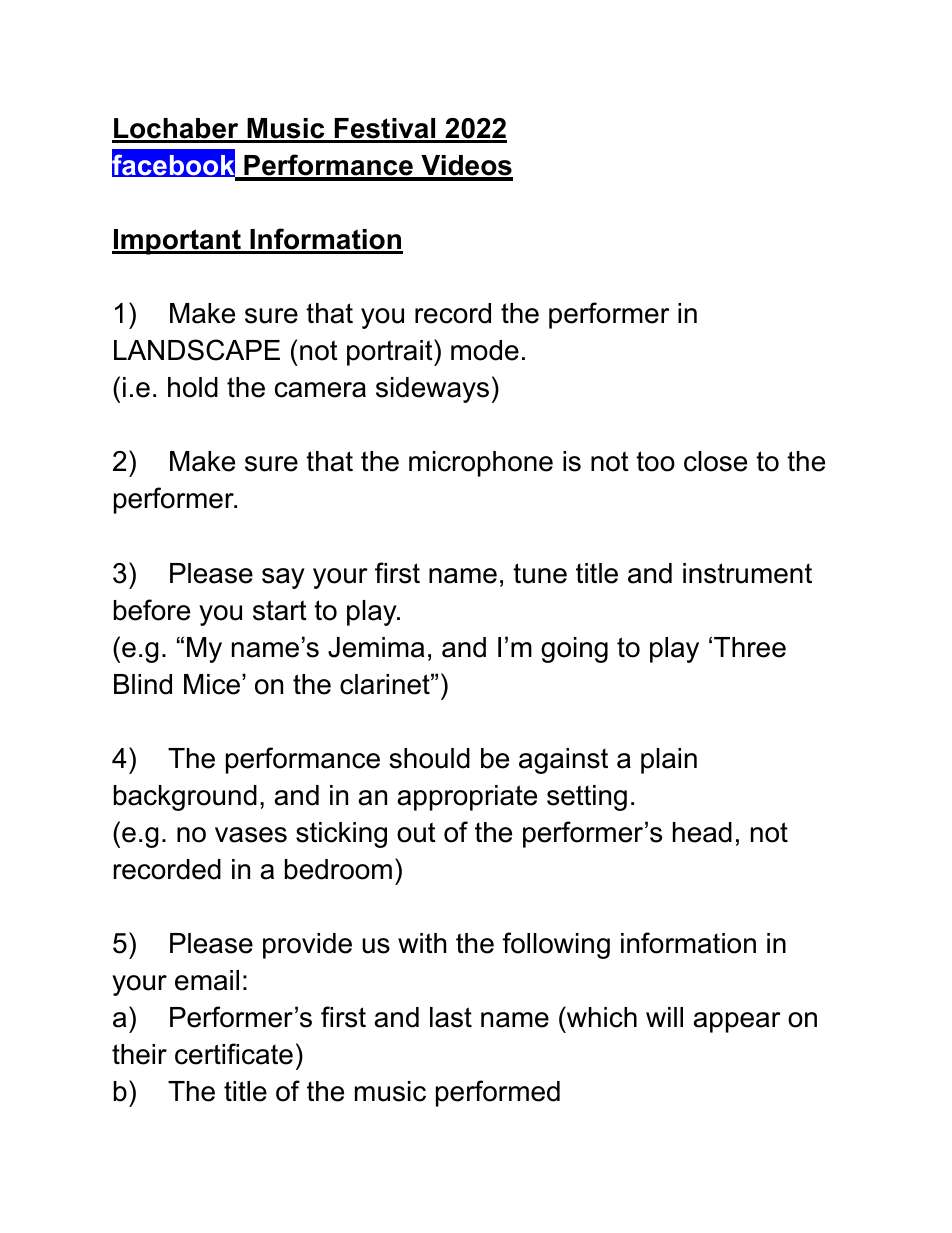 The width and height of the screenshot is (952, 1233). I want to click on will, so click(664, 1017).
